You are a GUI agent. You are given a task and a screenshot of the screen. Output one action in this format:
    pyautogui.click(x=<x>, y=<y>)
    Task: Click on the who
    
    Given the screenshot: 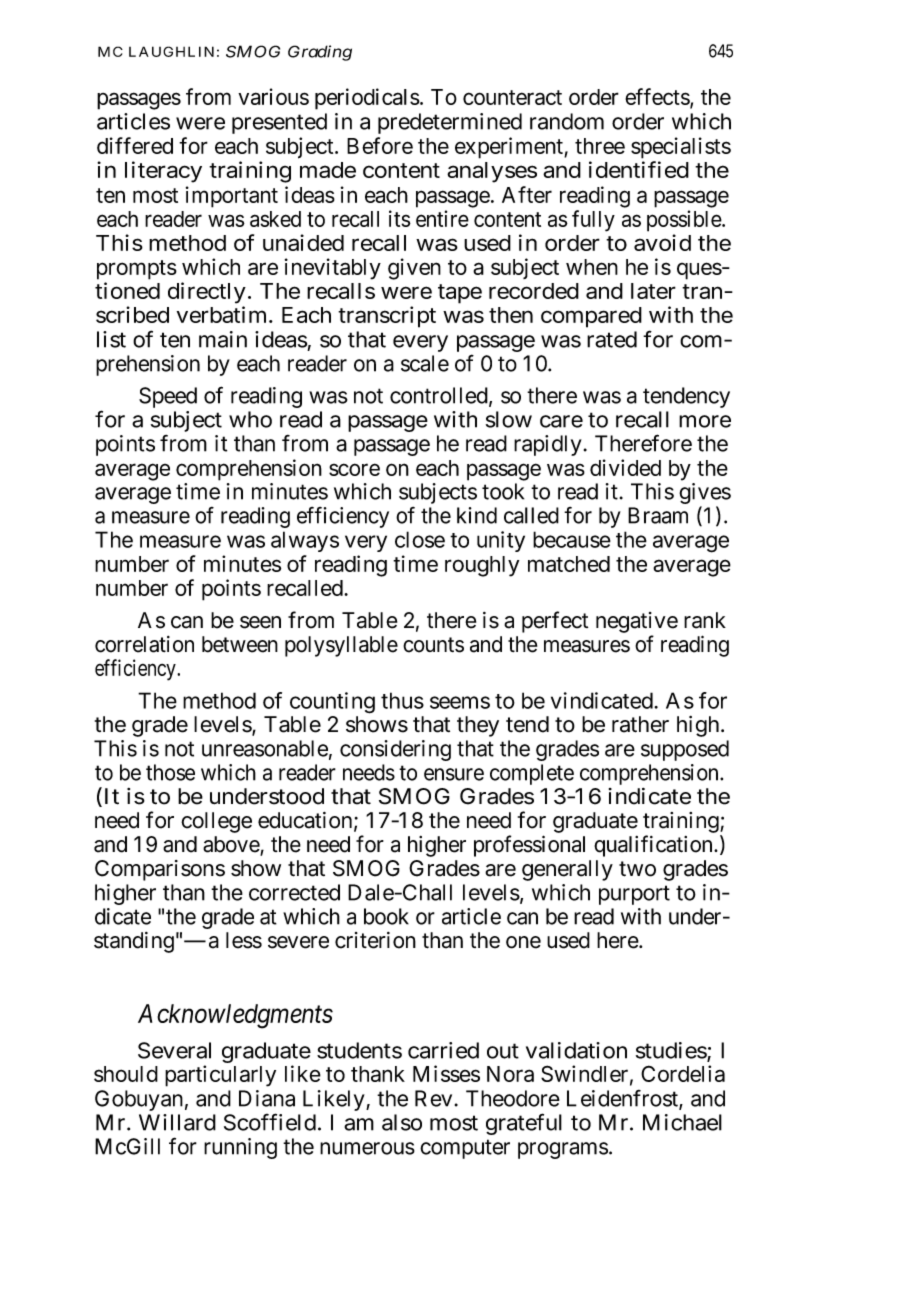 What is the action you would take?
    pyautogui.click(x=250, y=419)
